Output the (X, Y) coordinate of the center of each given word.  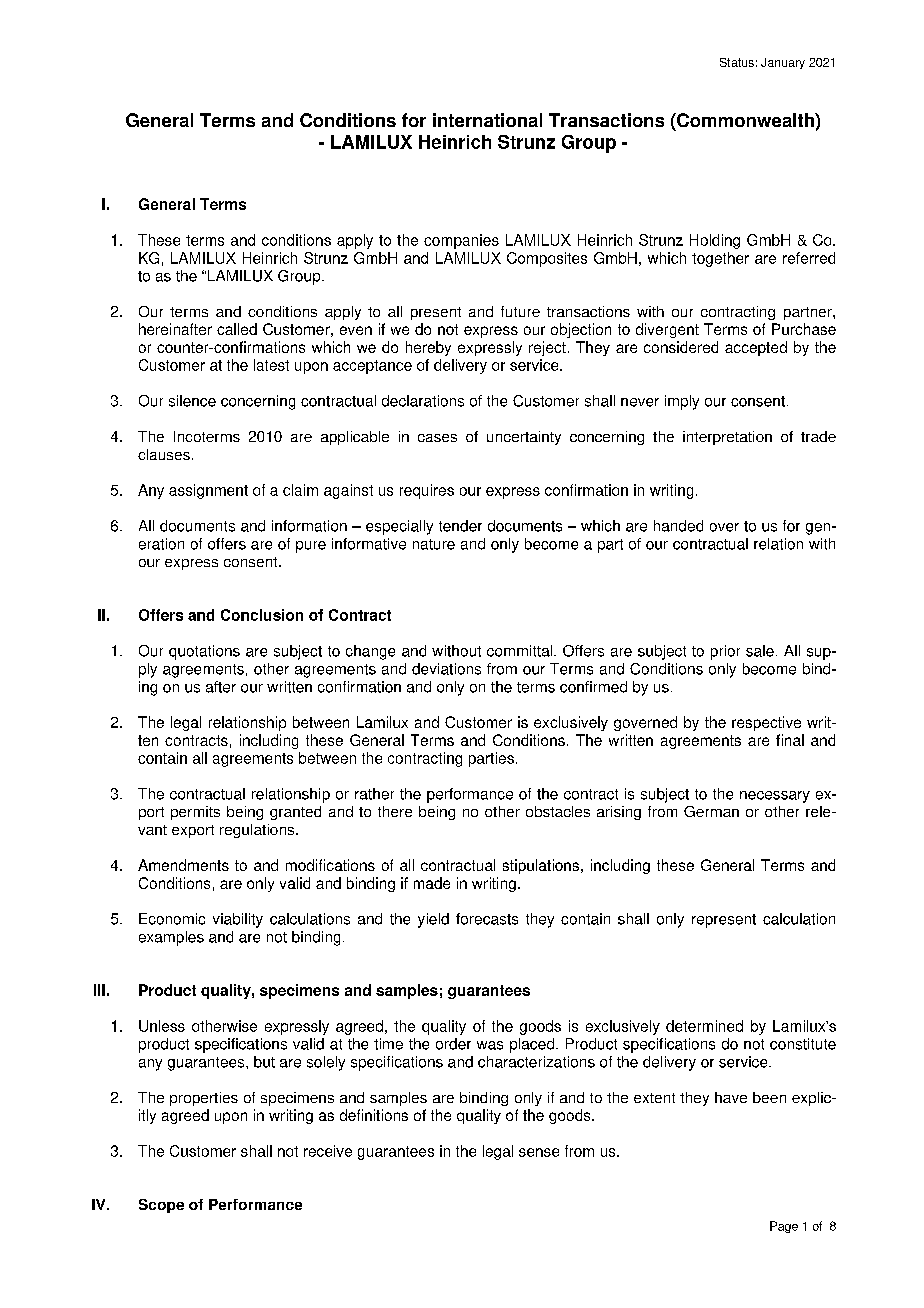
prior (725, 652)
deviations (446, 669)
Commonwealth (745, 120)
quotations (204, 652)
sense (539, 1152)
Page (784, 1227)
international (487, 120)
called (237, 329)
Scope (161, 1206)
